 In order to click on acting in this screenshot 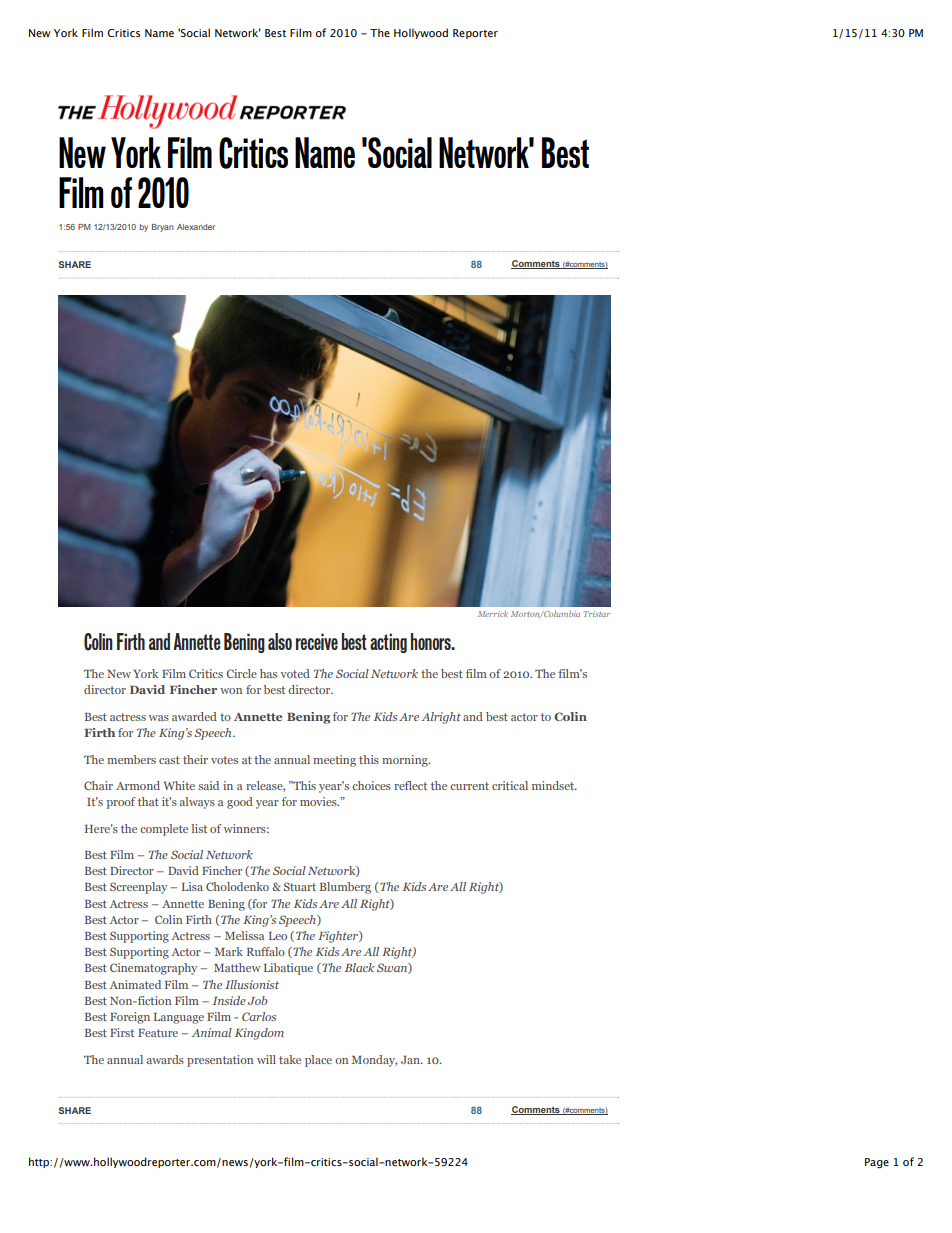, I will do `click(388, 643)`.
